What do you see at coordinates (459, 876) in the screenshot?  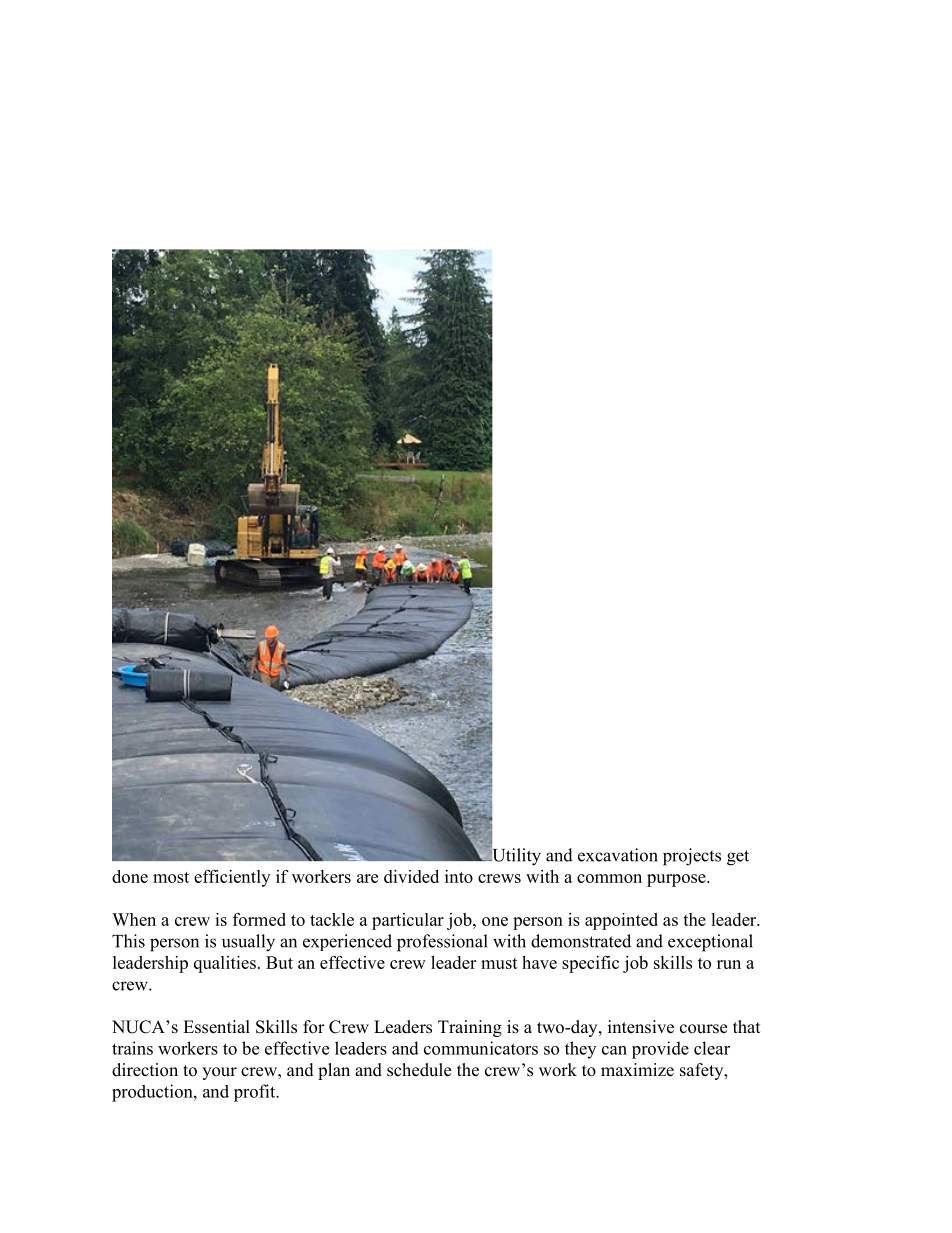 I see `into` at bounding box center [459, 876].
